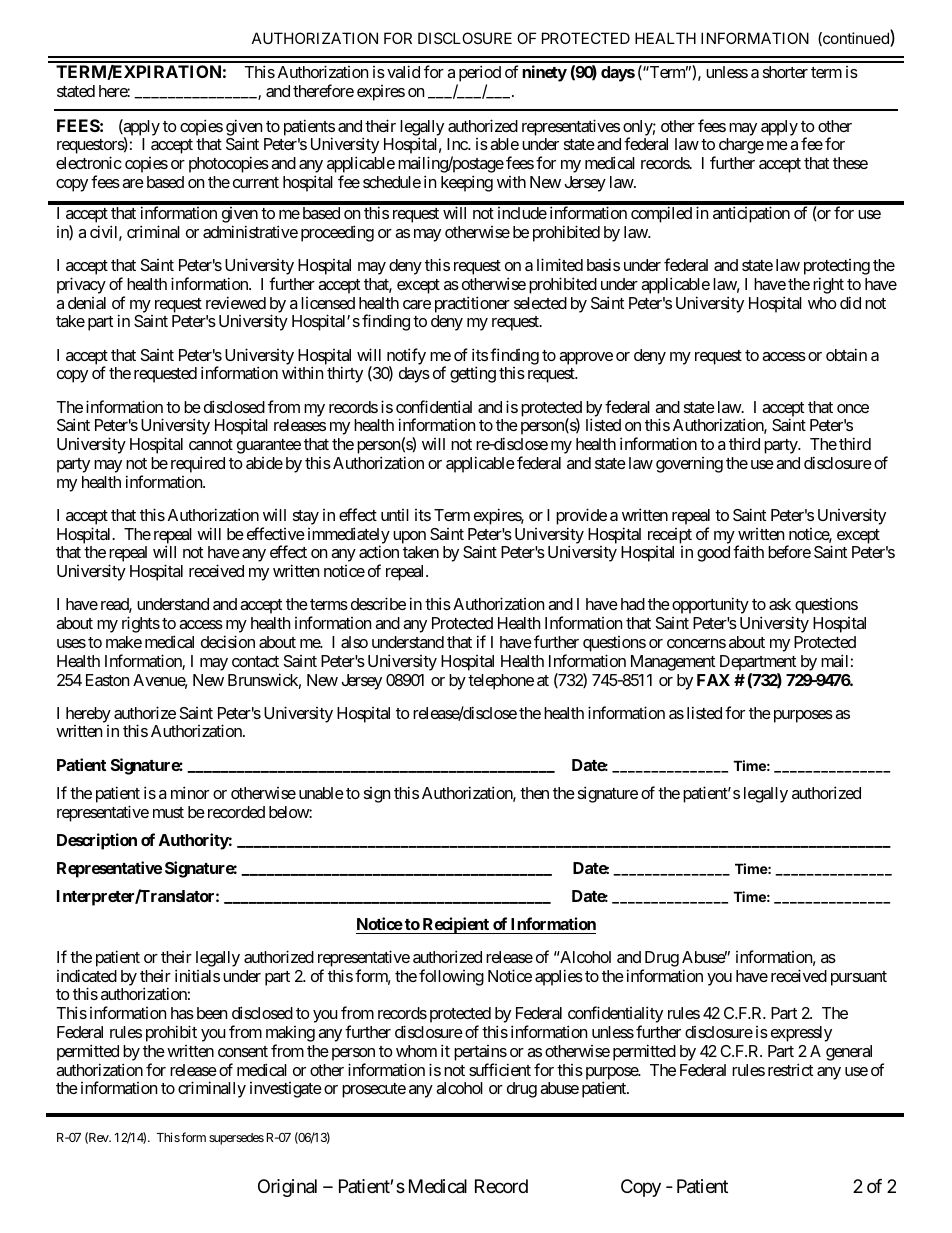 The image size is (952, 1233). I want to click on ask, so click(780, 604).
